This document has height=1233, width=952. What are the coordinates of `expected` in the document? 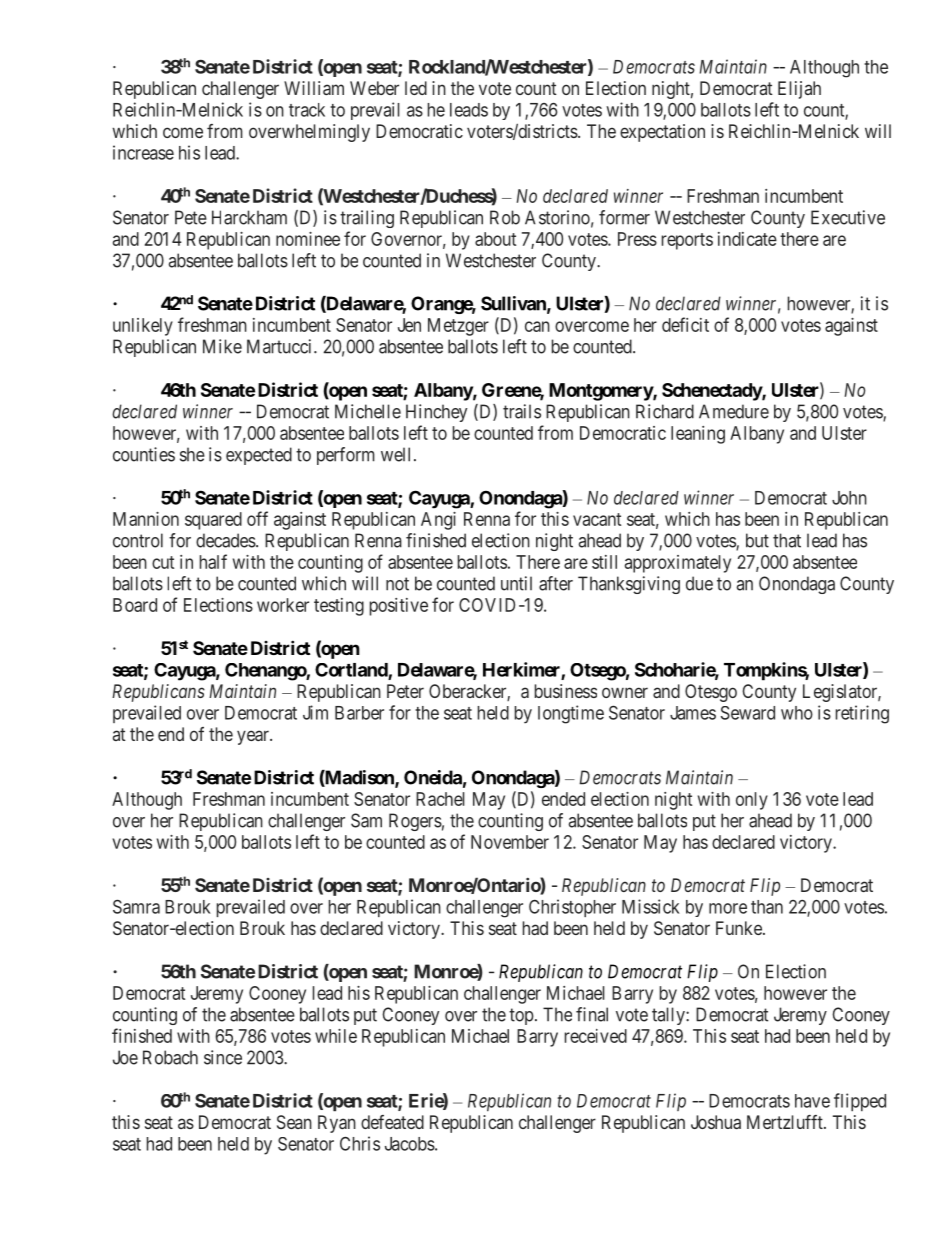 It's located at (259, 456).
